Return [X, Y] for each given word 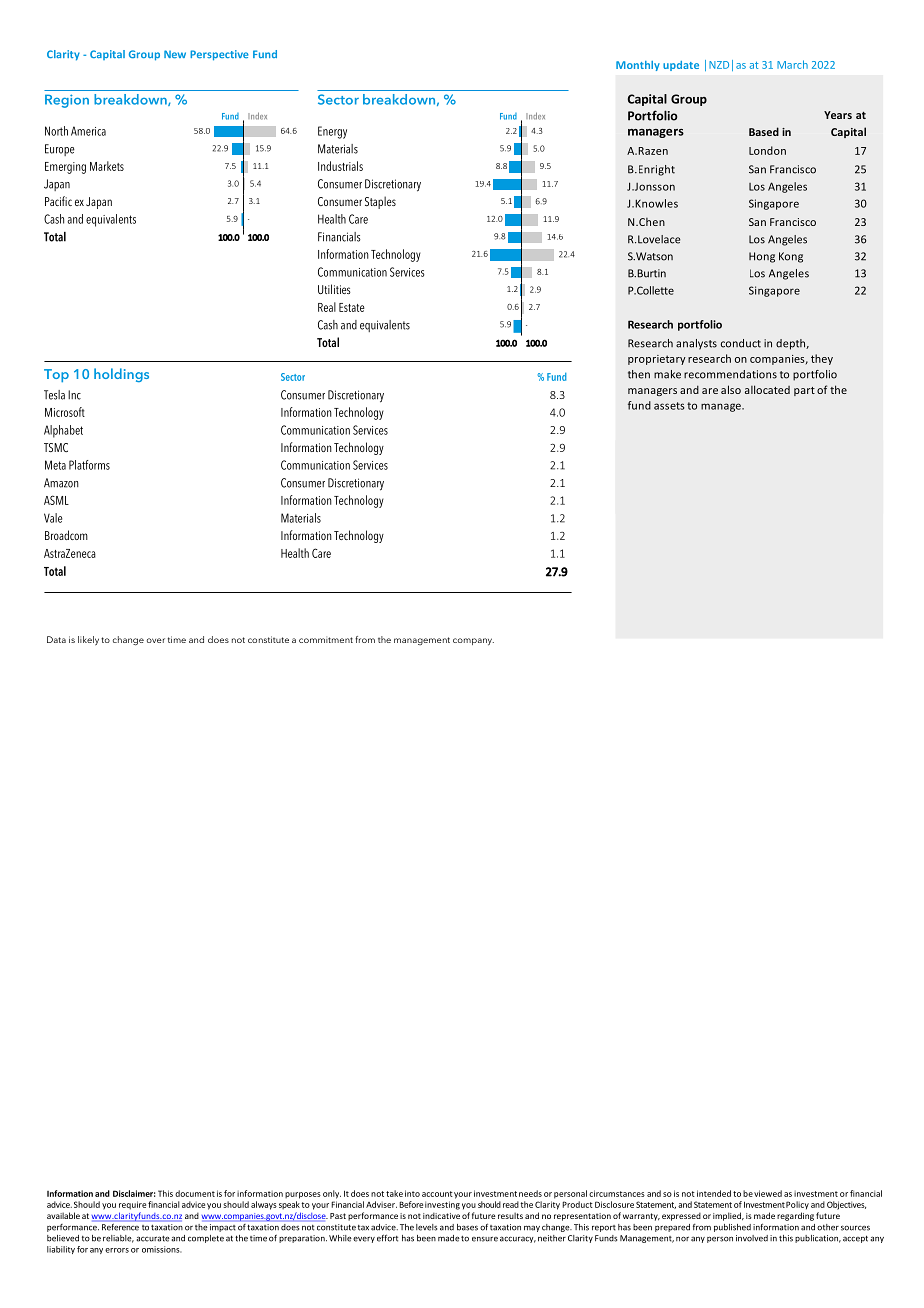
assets [669, 406]
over [156, 640]
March [792, 64]
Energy [332, 132]
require [132, 1205]
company [473, 642]
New [175, 54]
